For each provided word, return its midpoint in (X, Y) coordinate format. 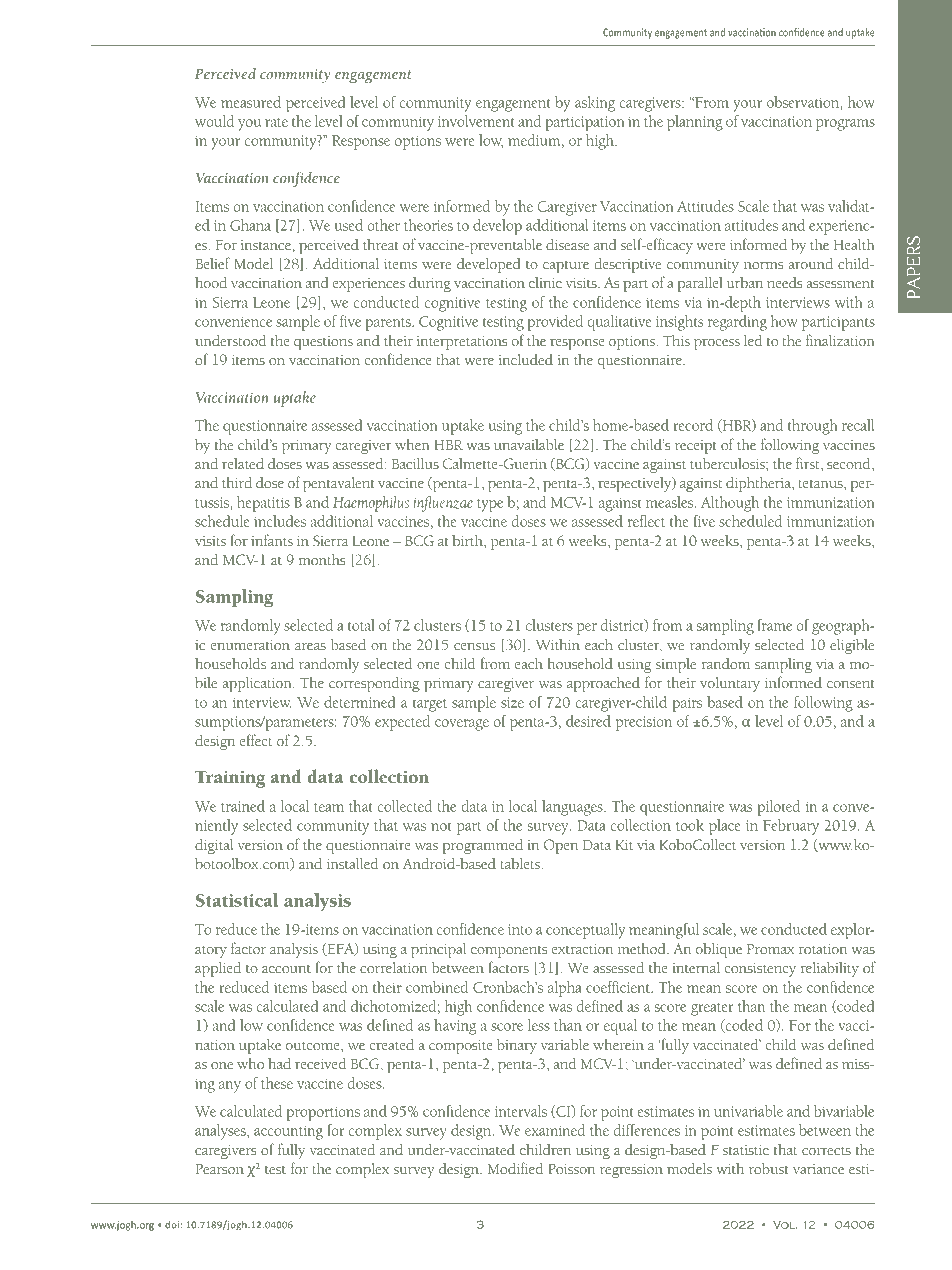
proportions (323, 1113)
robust (769, 1169)
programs (845, 125)
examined (555, 1130)
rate (276, 122)
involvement (476, 121)
